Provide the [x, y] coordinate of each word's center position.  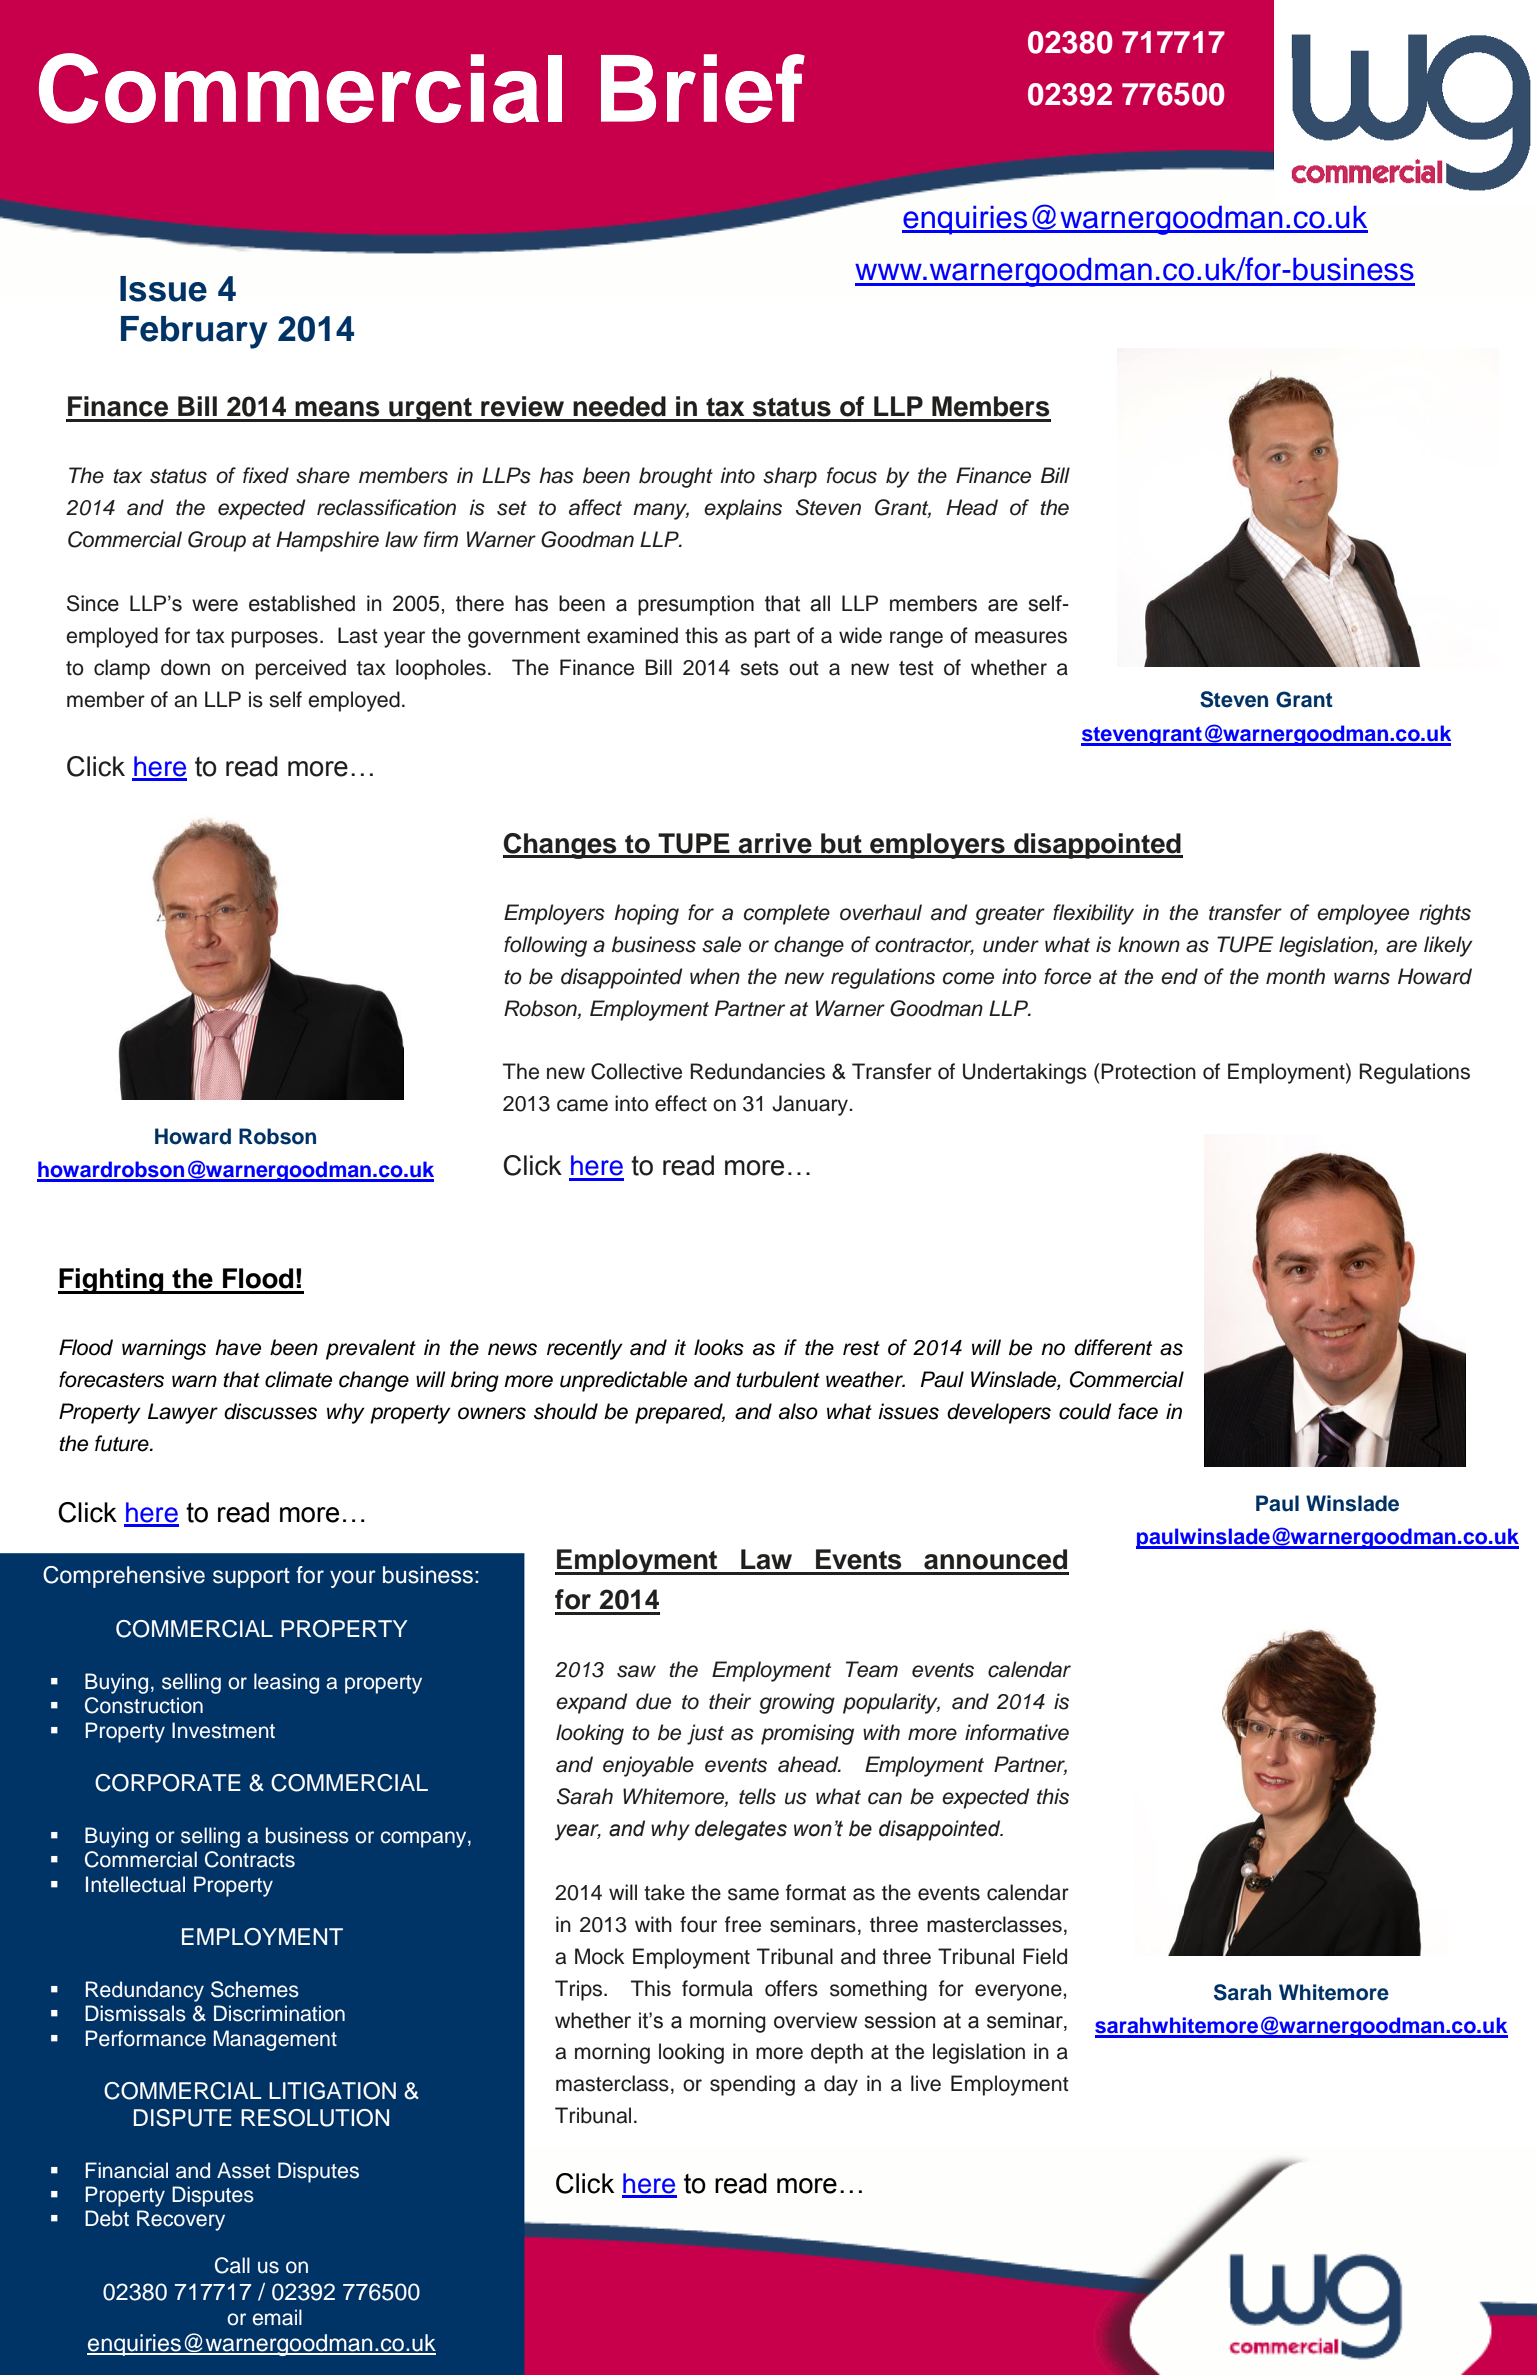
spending [752, 2085]
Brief [703, 88]
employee [1363, 914]
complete [787, 914]
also [798, 1411]
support [251, 1578]
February [194, 332]
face [1138, 1411]
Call [232, 2265]
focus [852, 475]
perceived [301, 669]
